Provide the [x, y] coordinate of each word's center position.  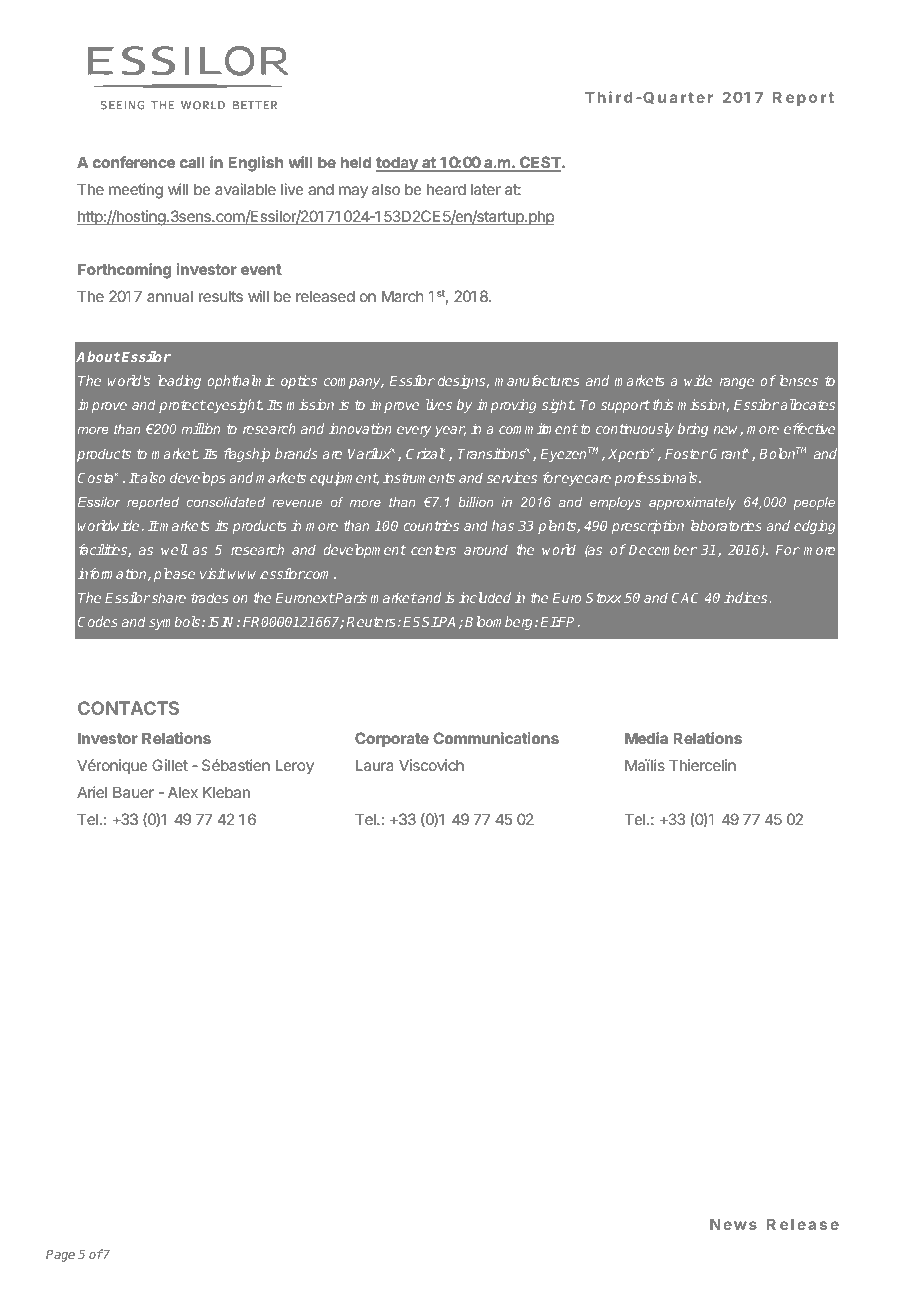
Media [646, 738]
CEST [540, 163]
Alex [183, 792]
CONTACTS [128, 708]
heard [446, 189]
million [200, 428]
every [414, 431]
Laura [375, 765]
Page [60, 1256]
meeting [136, 191]
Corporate [392, 739]
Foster [686, 454]
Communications [496, 738]
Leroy [295, 766]
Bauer [133, 792]
